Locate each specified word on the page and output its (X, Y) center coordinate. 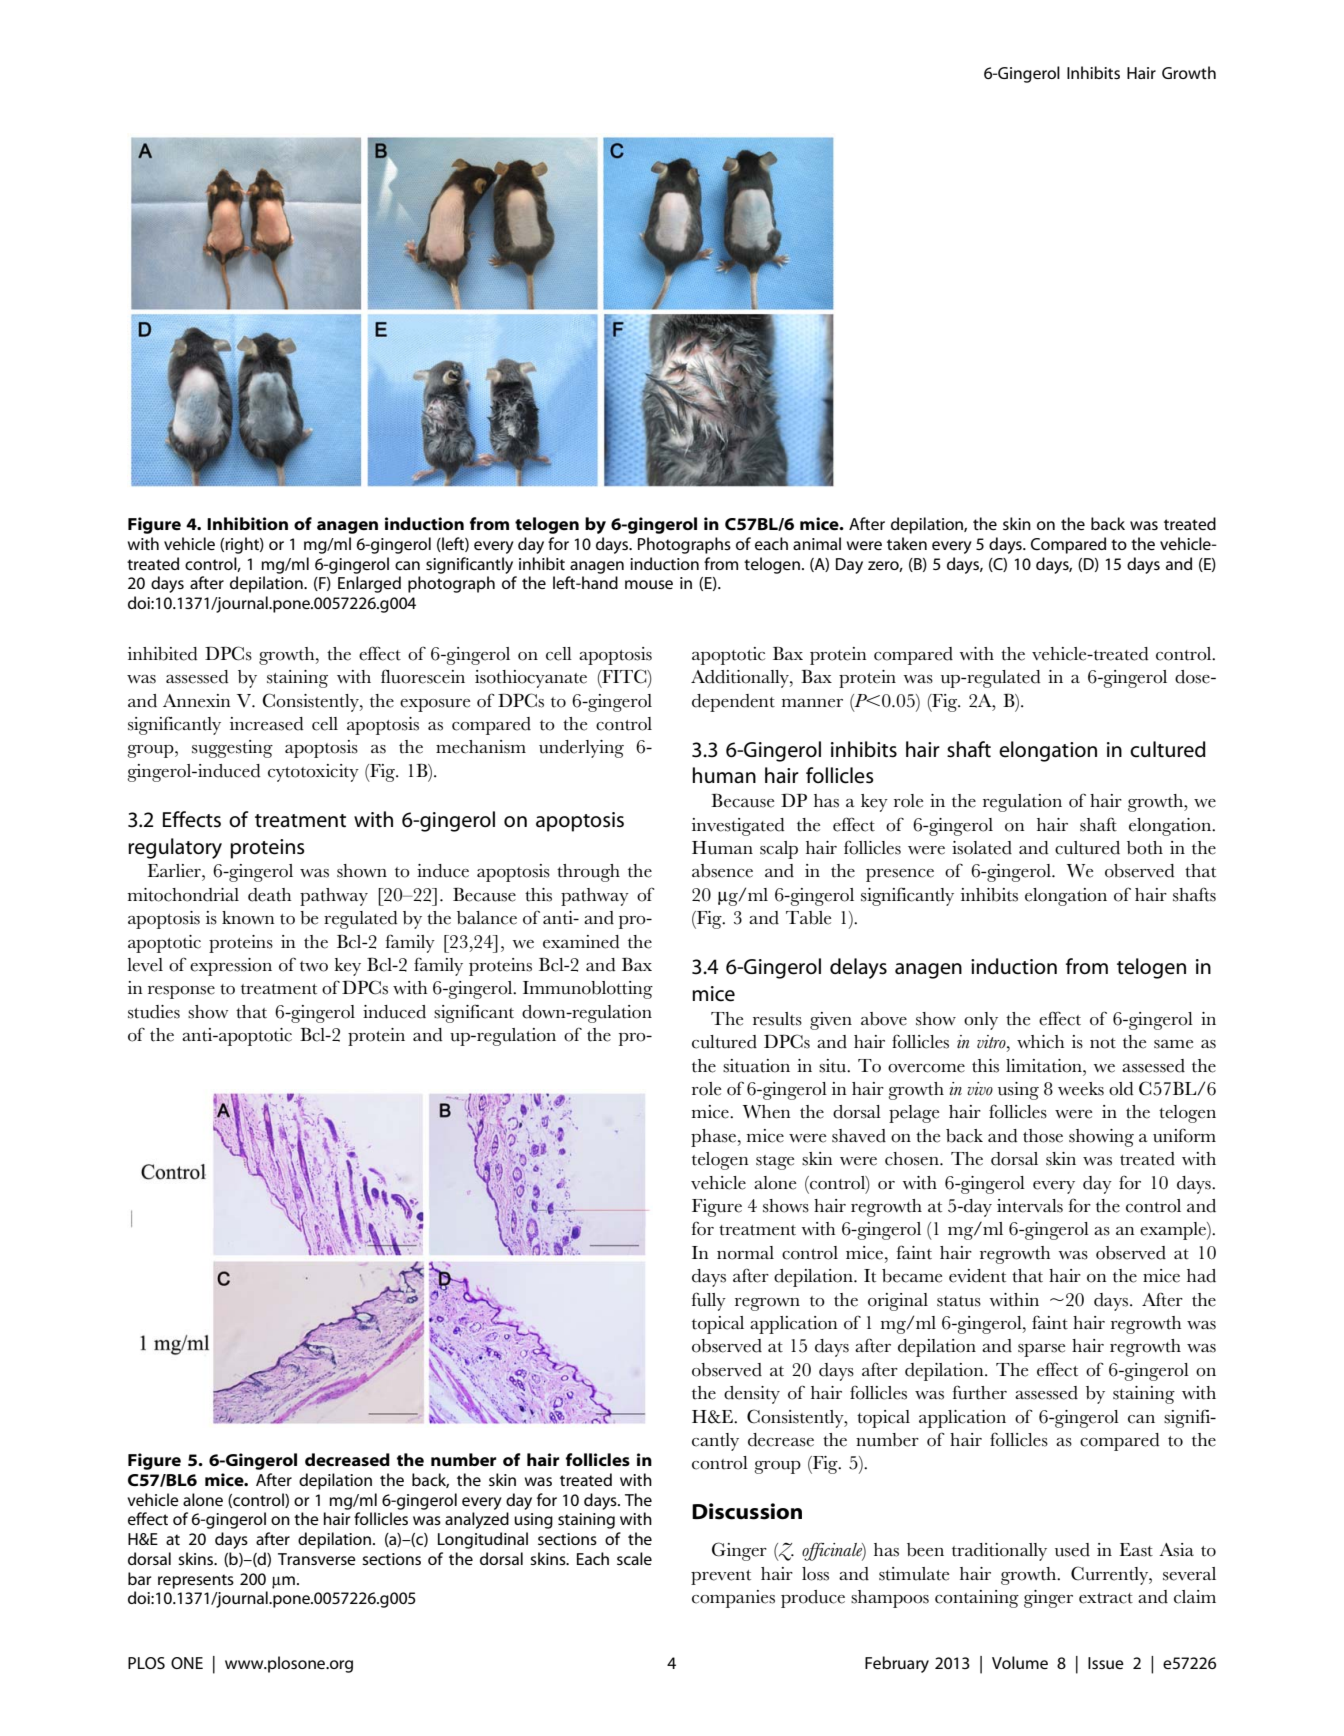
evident (977, 1276)
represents (196, 1581)
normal (745, 1253)
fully (709, 1301)
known (248, 918)
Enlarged (369, 584)
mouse (649, 584)
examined (581, 942)
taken (907, 543)
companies (733, 1599)
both (1145, 848)
